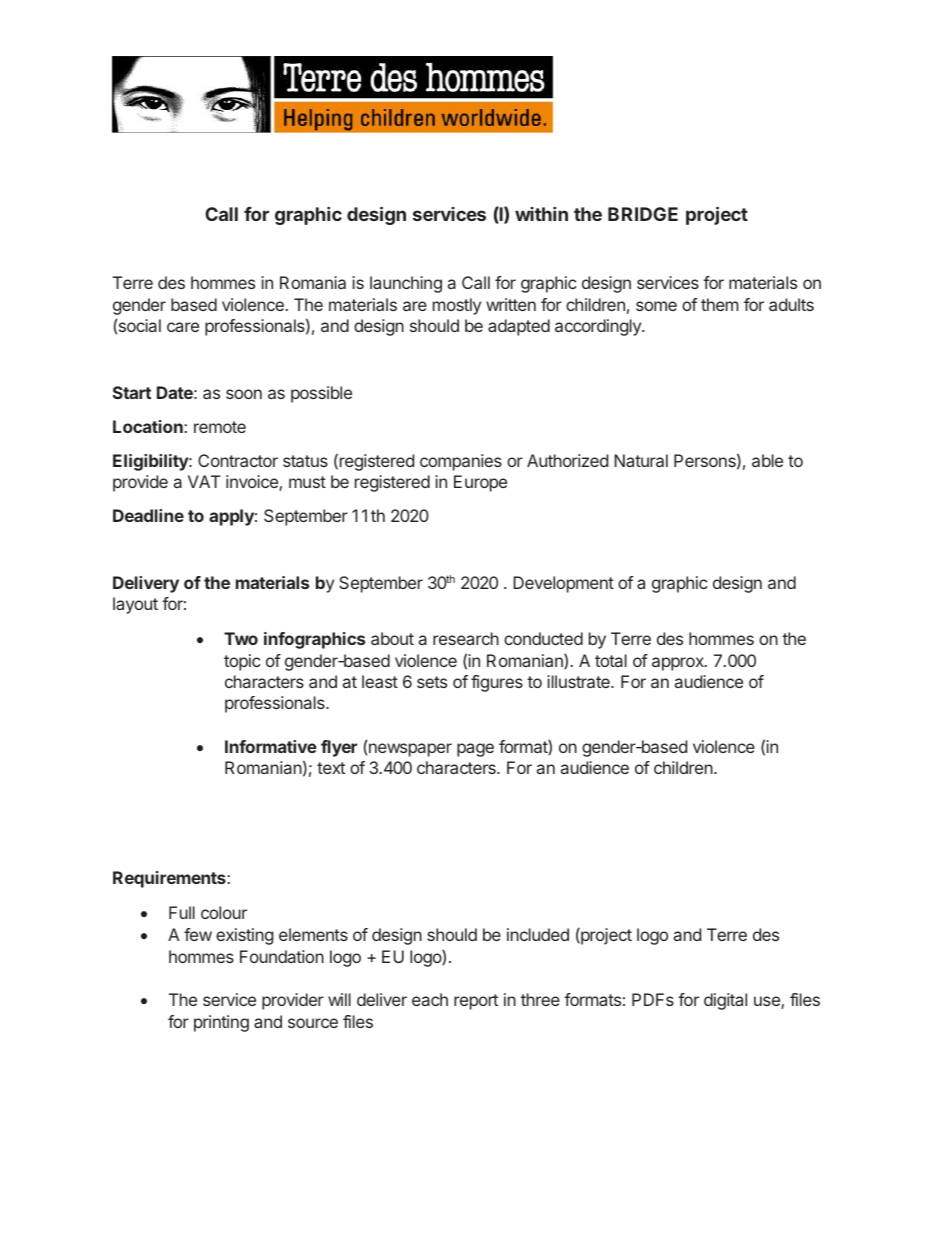 The image size is (952, 1233). Describe the element at coordinates (476, 1002) in the screenshot. I see `report` at that location.
